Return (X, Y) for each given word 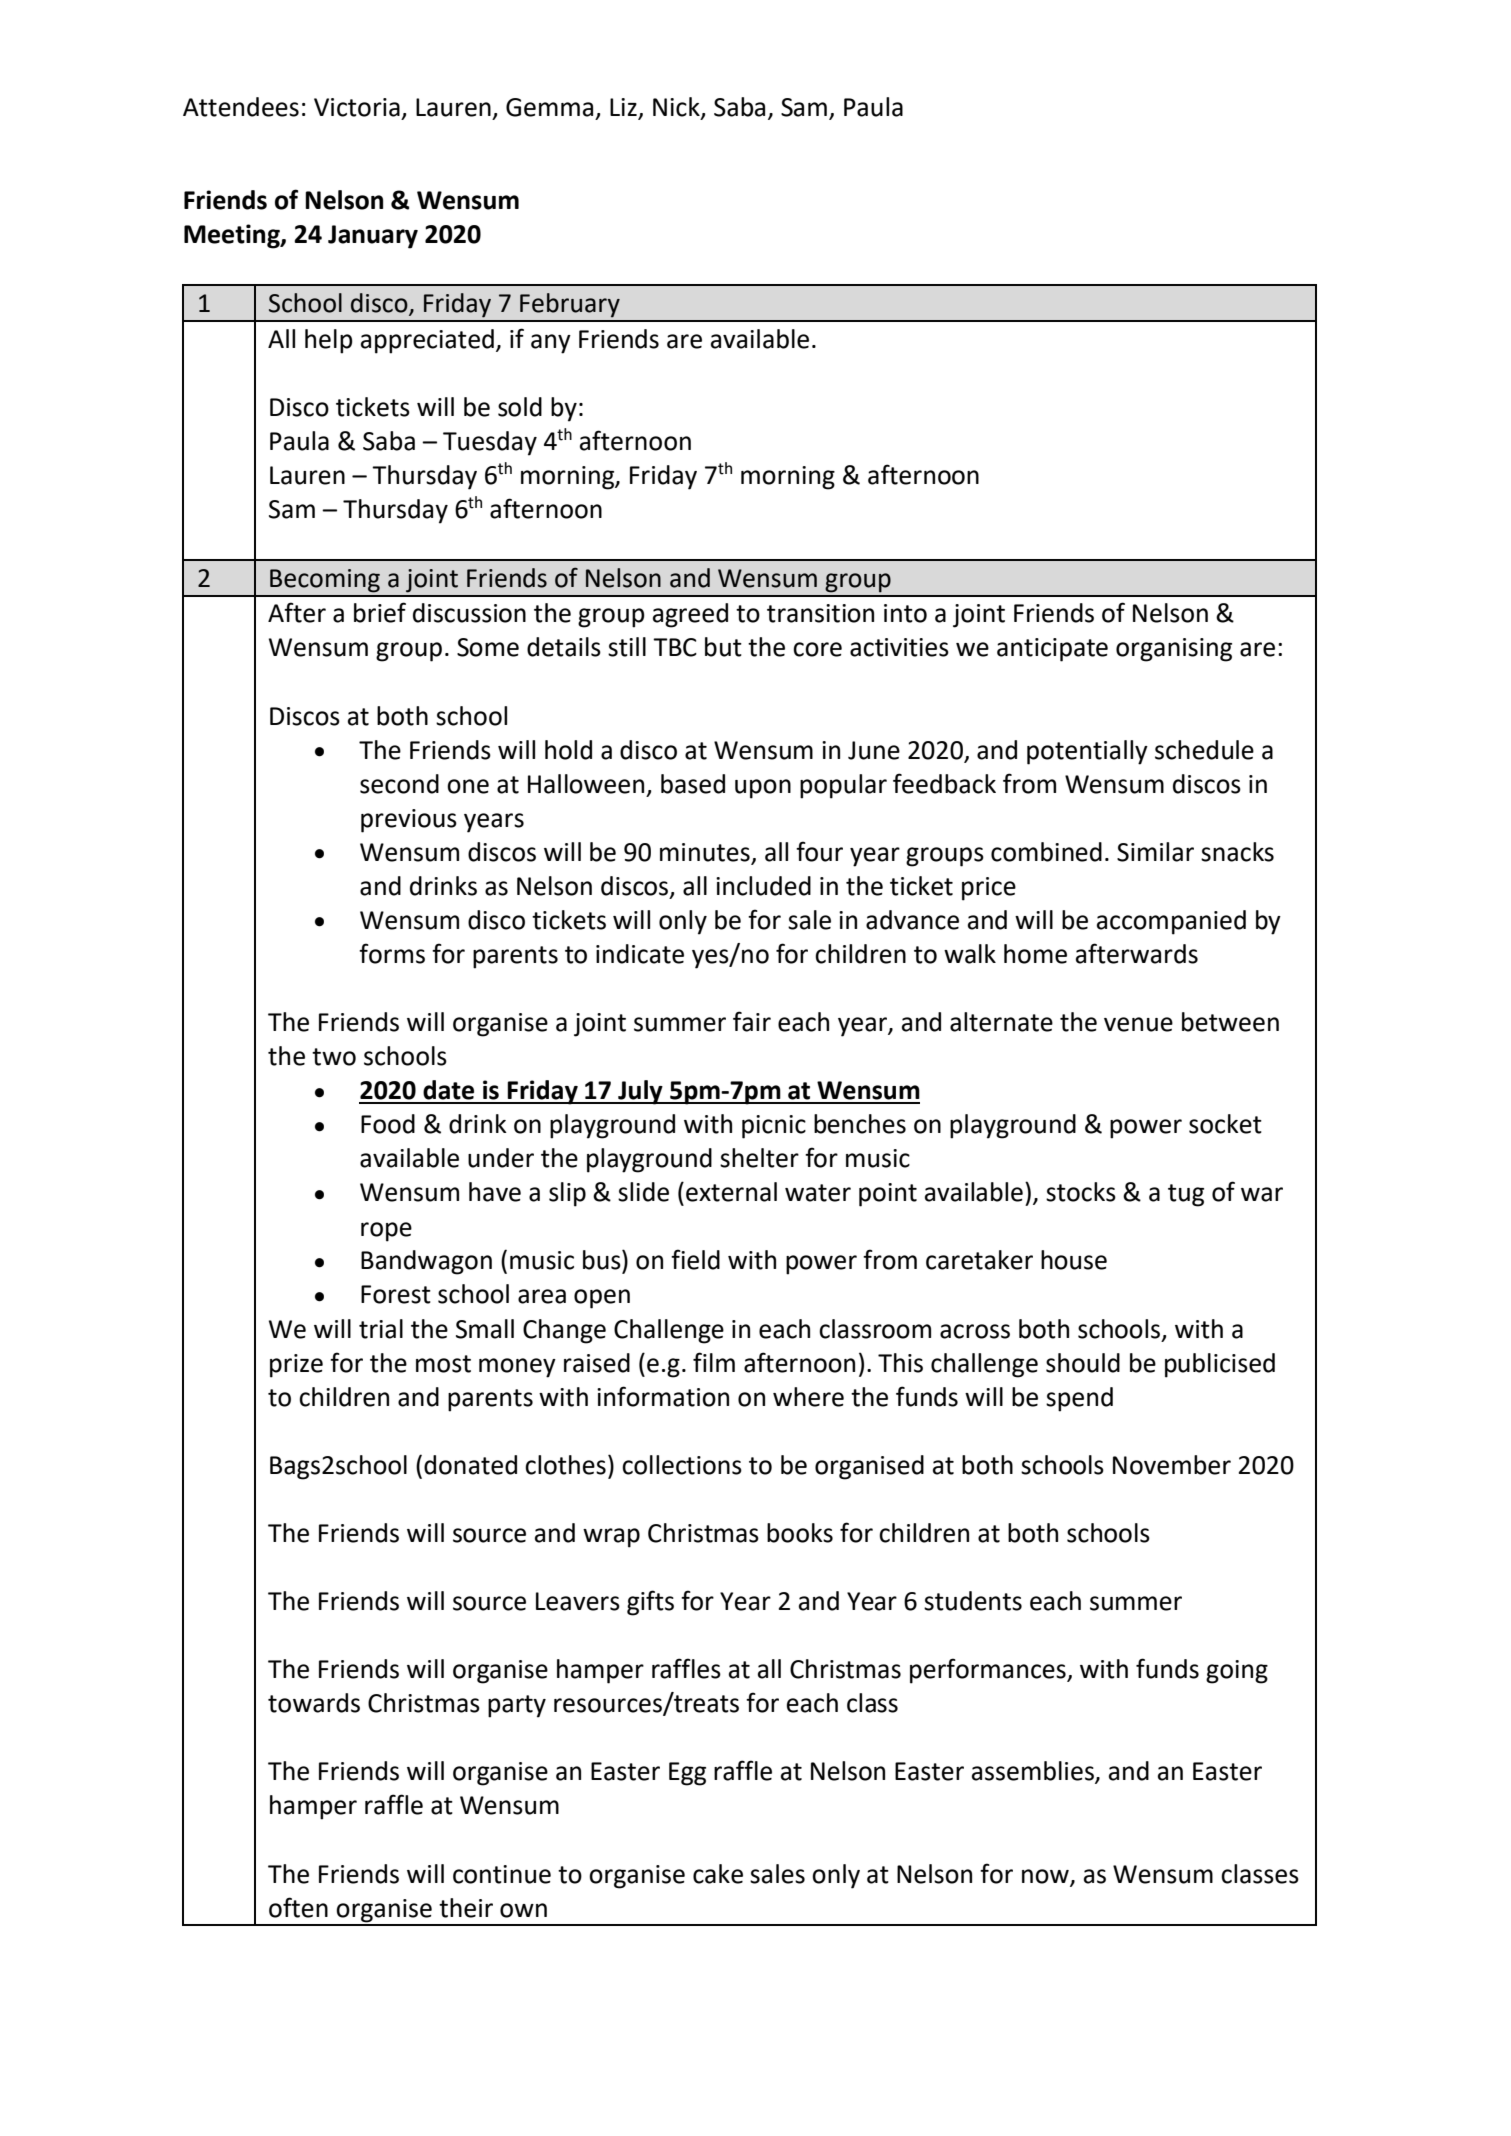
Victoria (357, 107)
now (1046, 1877)
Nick (677, 108)
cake (718, 1874)
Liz (623, 107)
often (298, 1907)
